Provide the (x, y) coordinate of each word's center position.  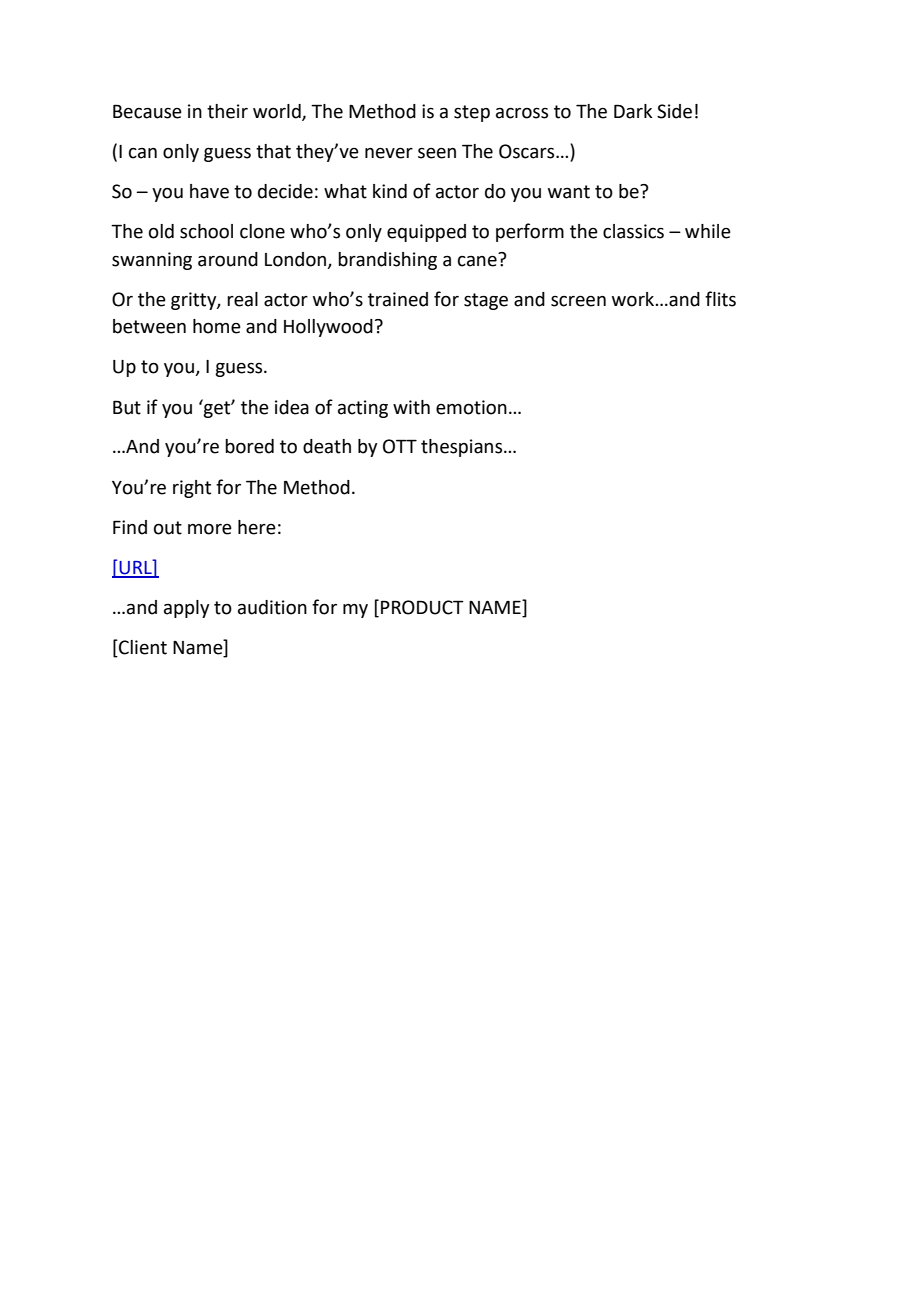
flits (720, 299)
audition (272, 607)
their (227, 111)
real (242, 299)
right (192, 489)
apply (186, 609)
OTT (400, 446)
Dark (633, 111)
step (472, 113)
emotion (471, 407)
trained (398, 299)
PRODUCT (422, 607)
